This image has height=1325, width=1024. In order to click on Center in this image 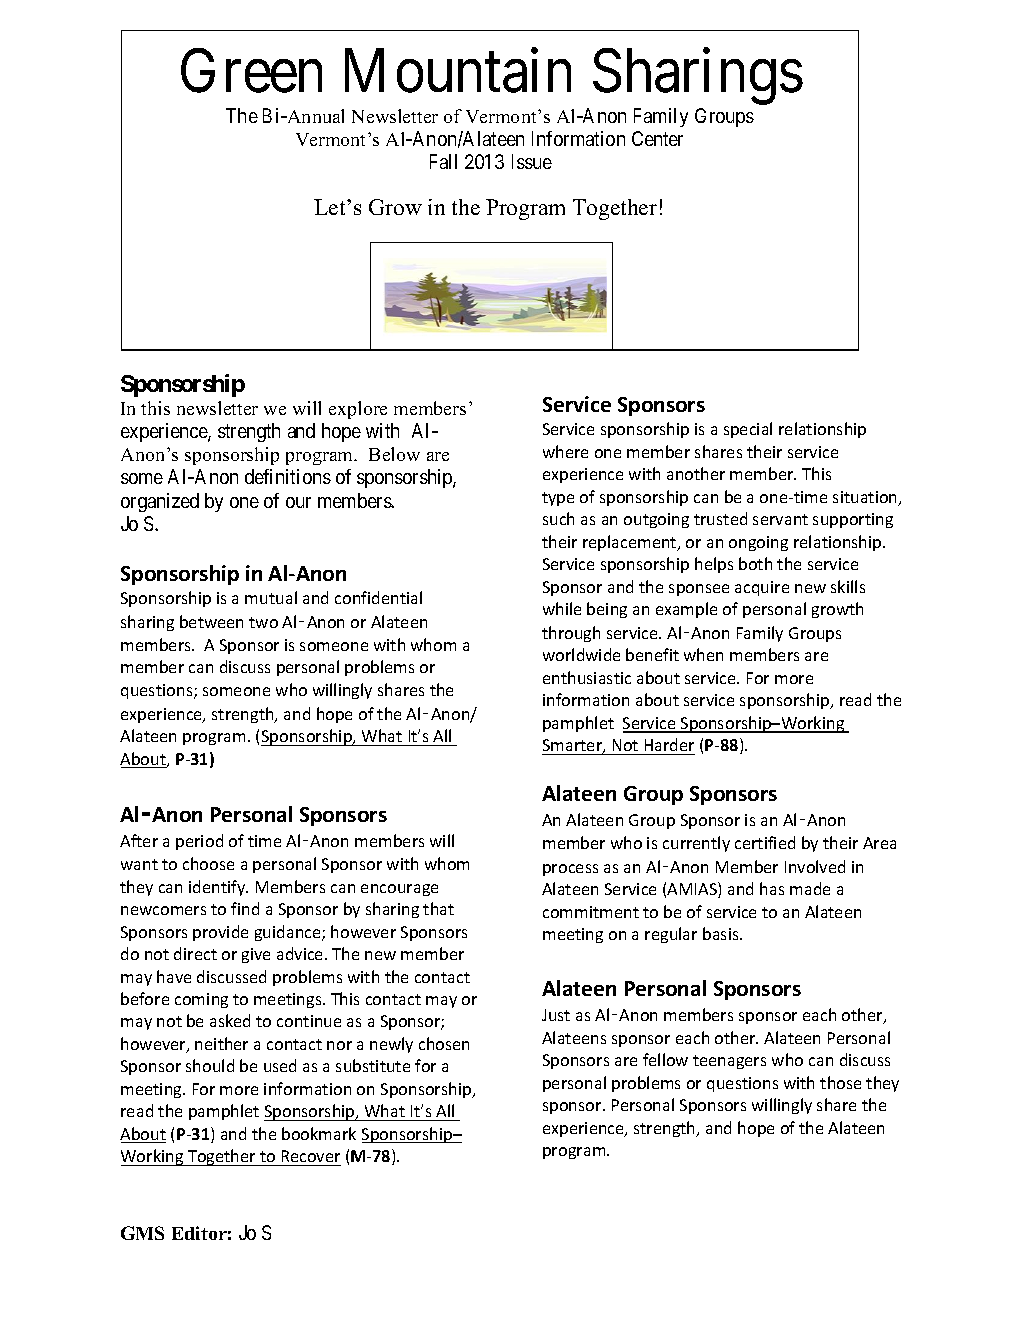, I will do `click(657, 138)`.
